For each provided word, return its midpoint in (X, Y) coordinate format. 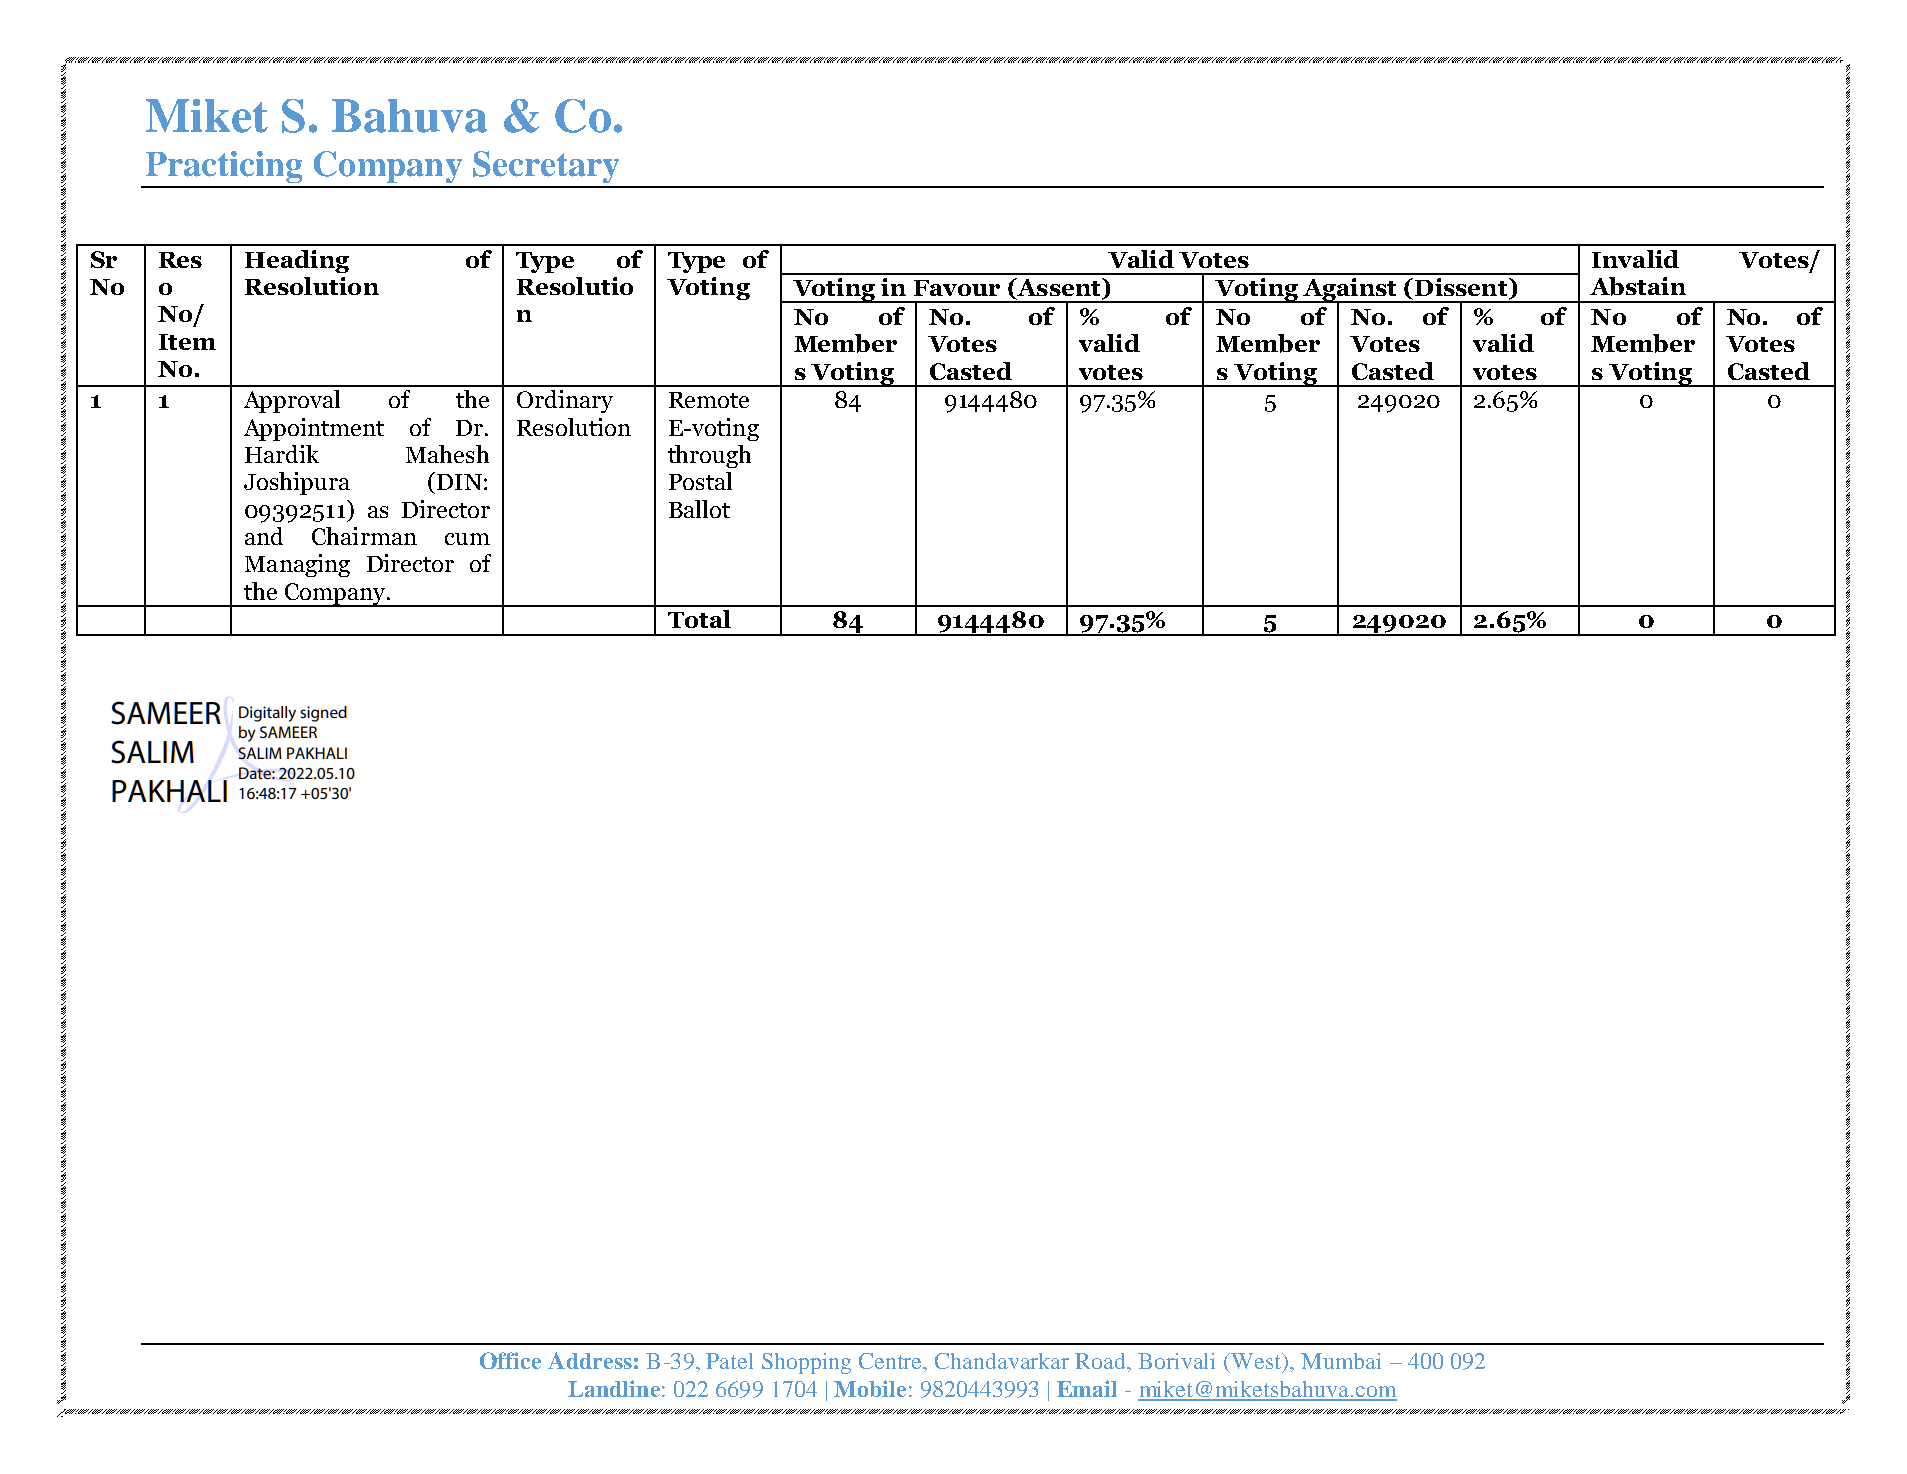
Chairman (364, 536)
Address (590, 1360)
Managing (297, 565)
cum (467, 539)
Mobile (870, 1388)
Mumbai (1341, 1361)
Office (510, 1360)
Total (699, 619)
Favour (957, 288)
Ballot (699, 509)
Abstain (1638, 286)
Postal (700, 481)
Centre (892, 1362)
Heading (297, 261)
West (1256, 1362)
